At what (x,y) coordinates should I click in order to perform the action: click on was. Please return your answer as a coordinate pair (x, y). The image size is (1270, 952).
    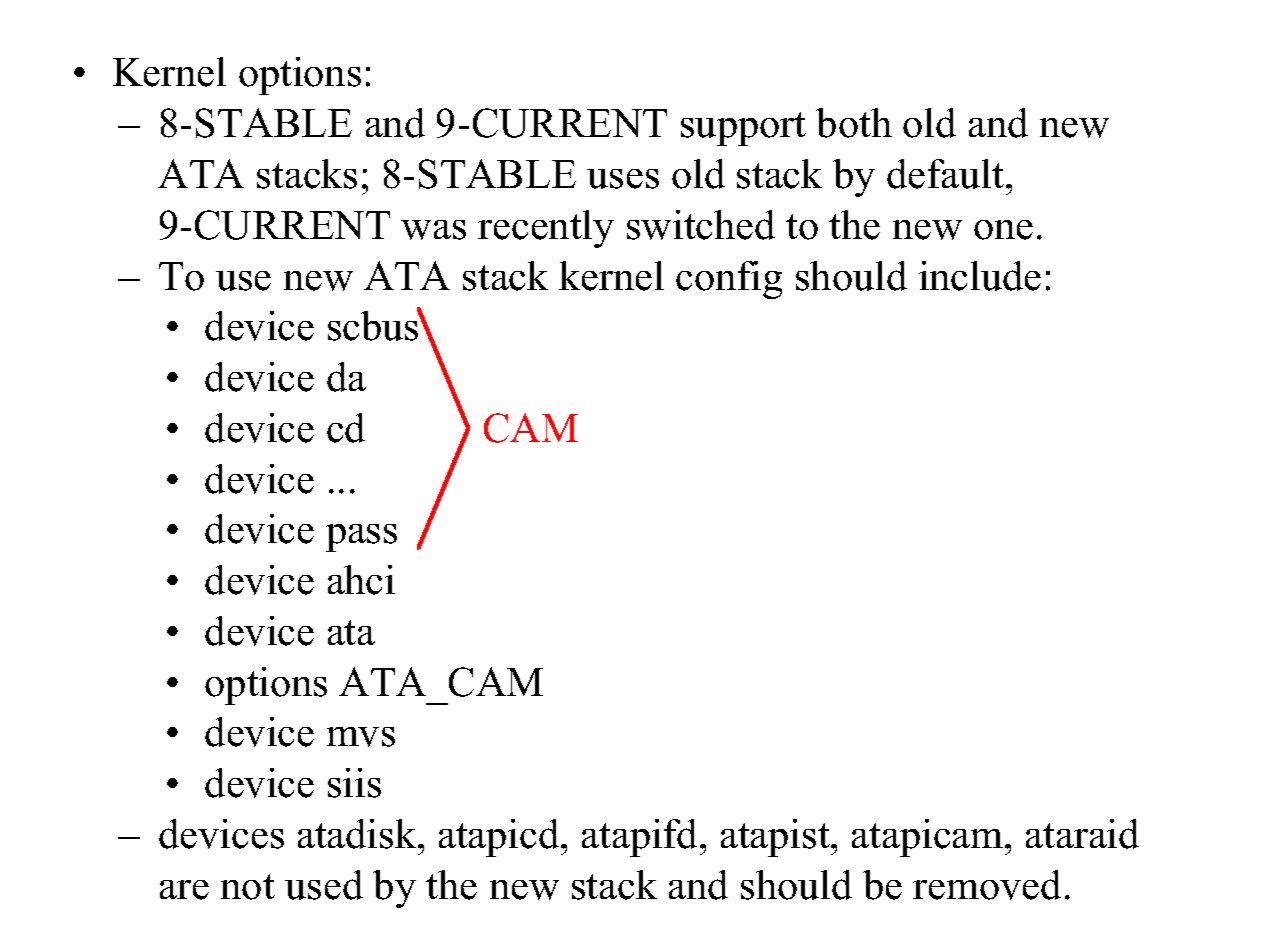
    Looking at the image, I should click on (433, 230).
